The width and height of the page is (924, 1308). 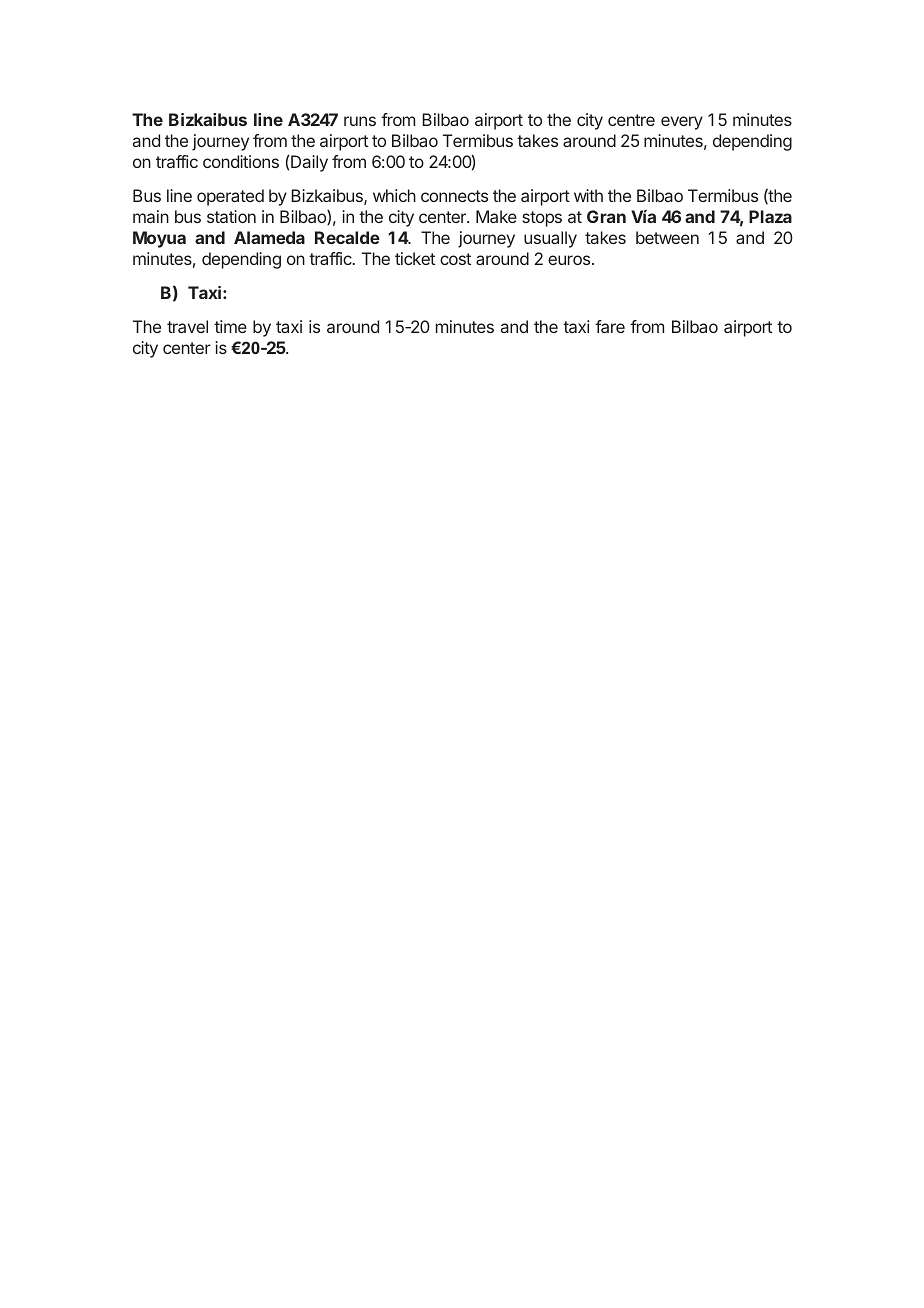 I want to click on runs, so click(x=360, y=121).
